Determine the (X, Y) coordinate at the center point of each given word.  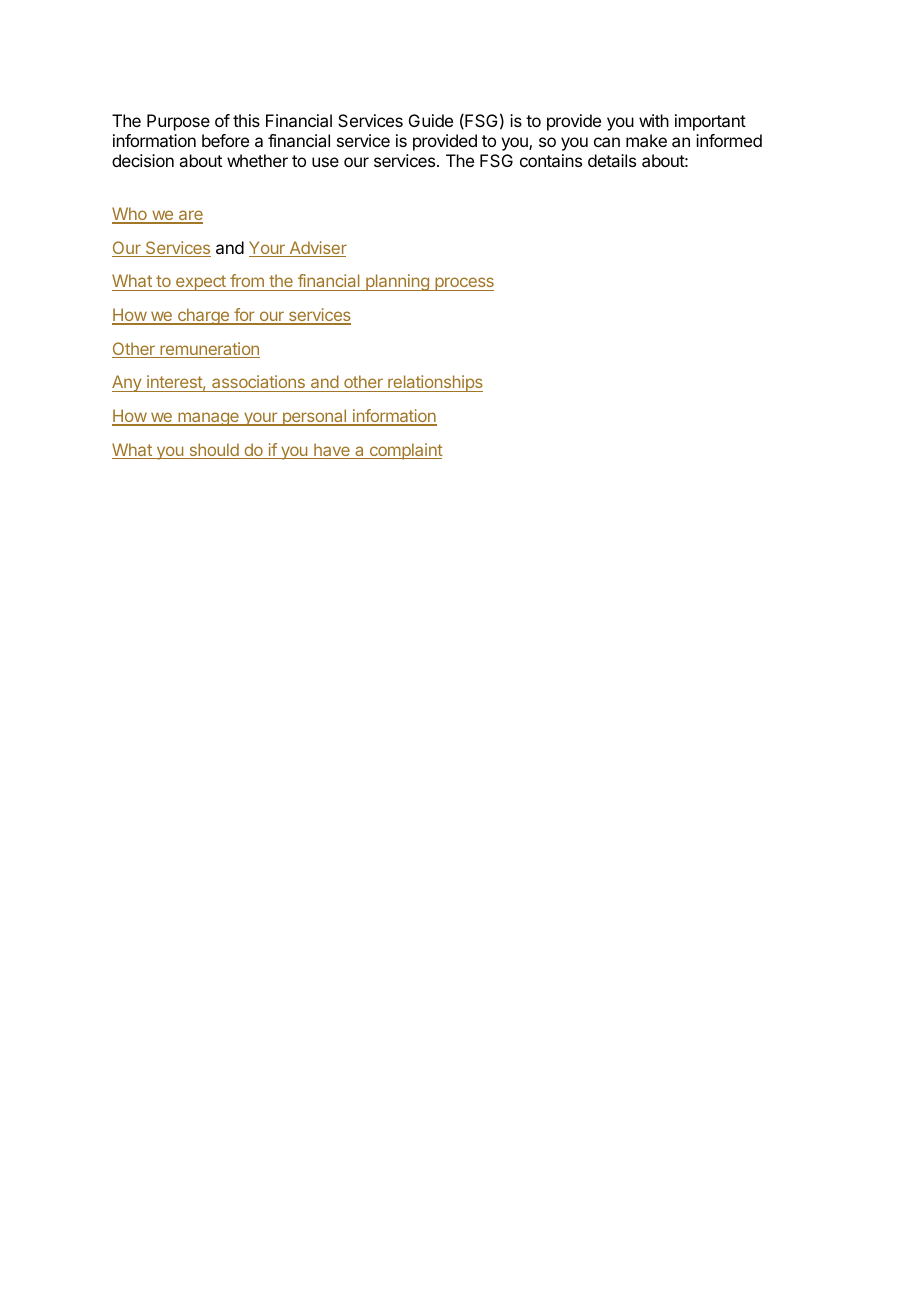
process (463, 284)
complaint (405, 451)
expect (201, 283)
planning (397, 282)
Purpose (178, 122)
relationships (434, 383)
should (214, 451)
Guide (431, 120)
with (654, 120)
